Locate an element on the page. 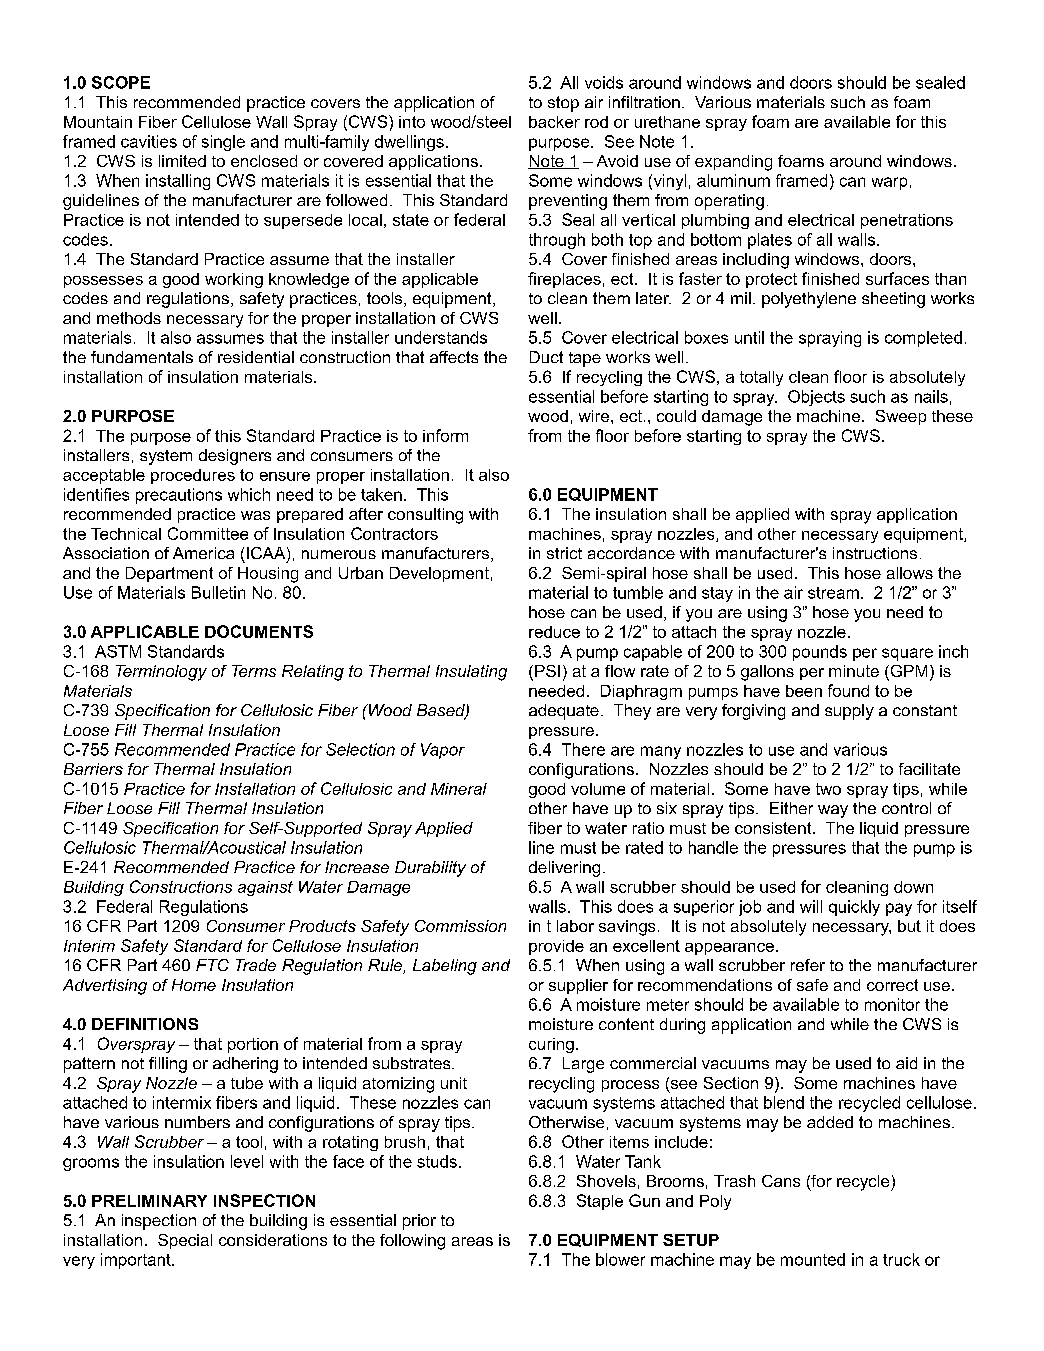 The width and height of the document is (1044, 1351). warp is located at coordinates (889, 183).
